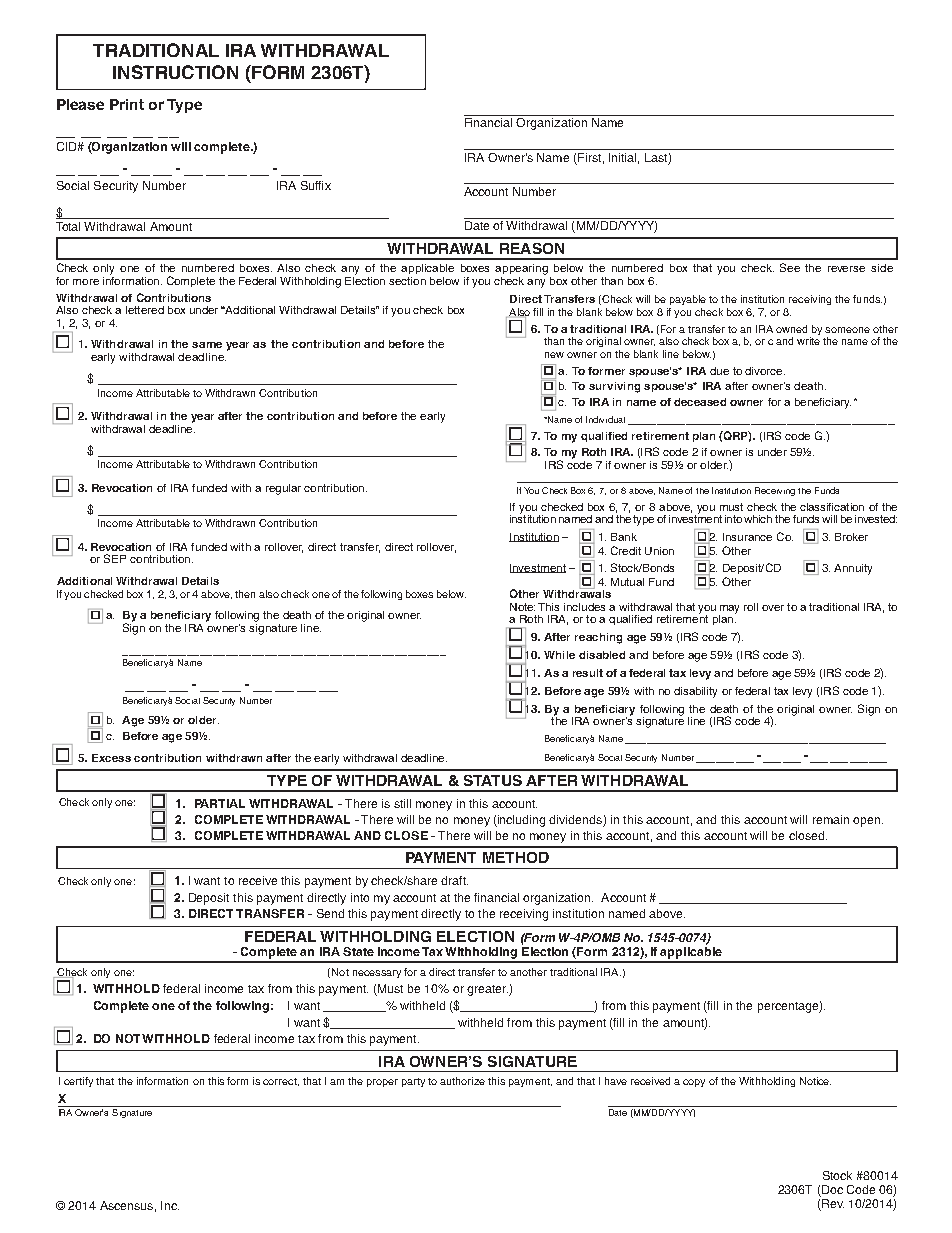 This document has width=952, height=1233. Describe the element at coordinates (115, 558) in the document. I see `SEP` at that location.
